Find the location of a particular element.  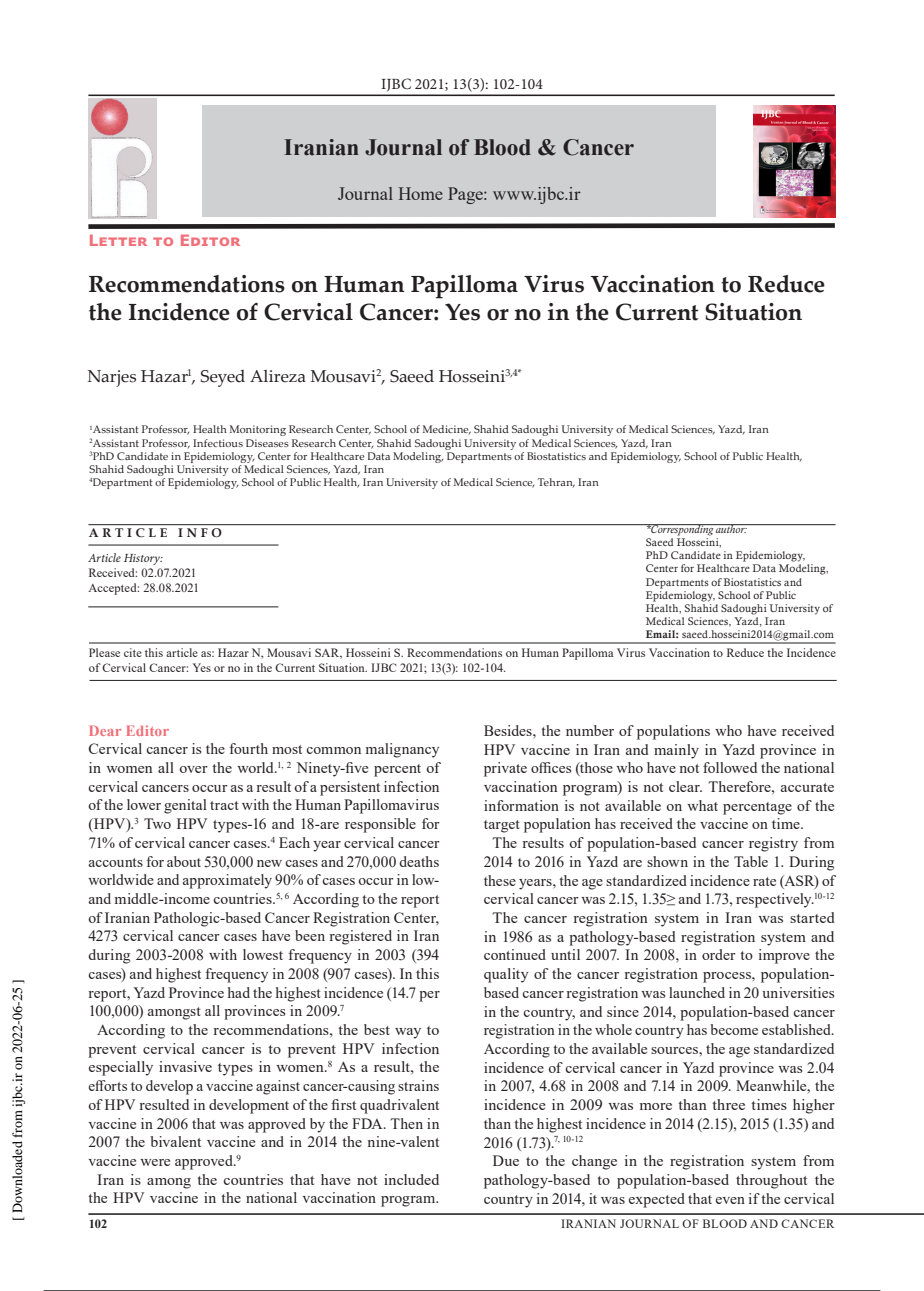

Letter is located at coordinates (118, 240).
